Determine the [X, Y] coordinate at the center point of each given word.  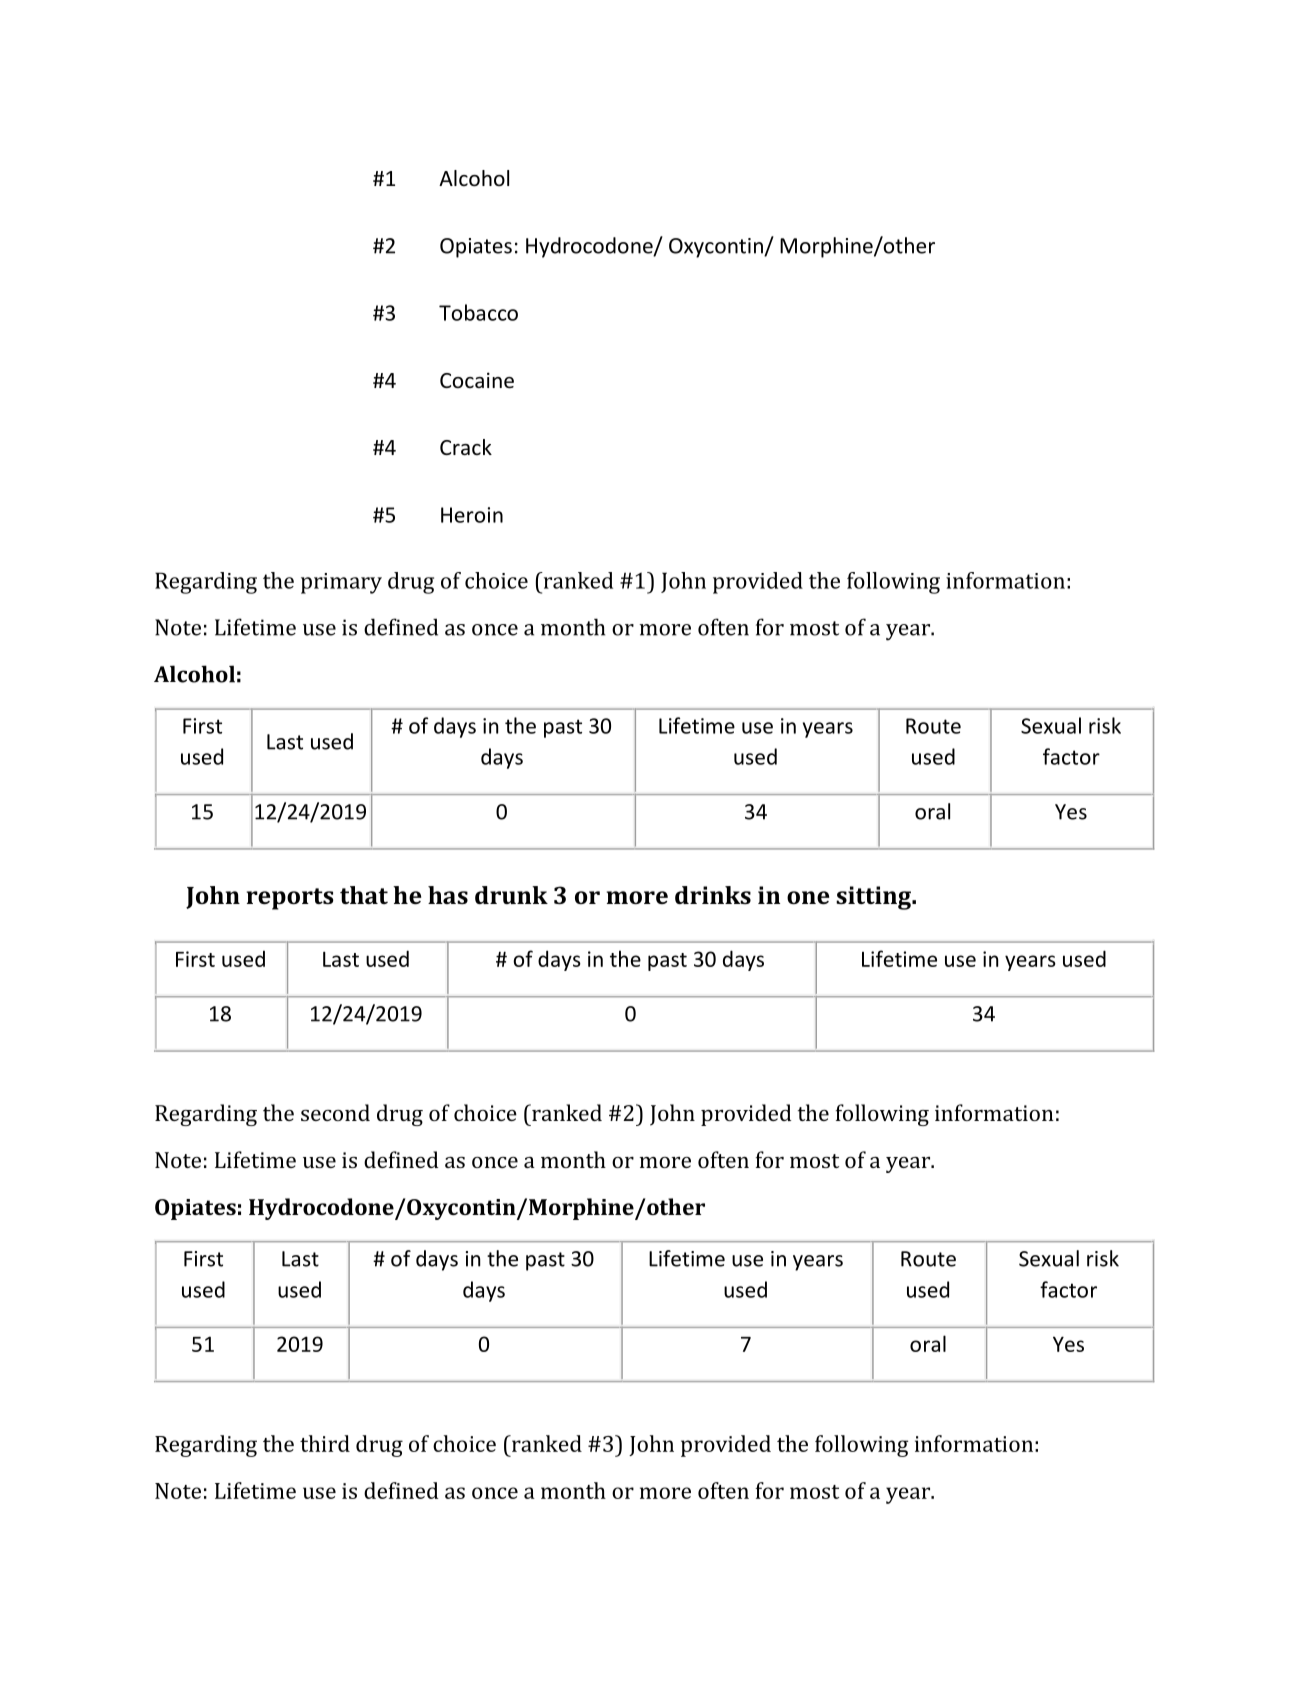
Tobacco [478, 312]
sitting [874, 898]
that [364, 895]
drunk [511, 895]
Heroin [472, 515]
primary [341, 583]
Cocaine [477, 380]
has [448, 895]
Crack [466, 447]
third [325, 1443]
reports [290, 899]
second [335, 1112]
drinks [713, 895]
